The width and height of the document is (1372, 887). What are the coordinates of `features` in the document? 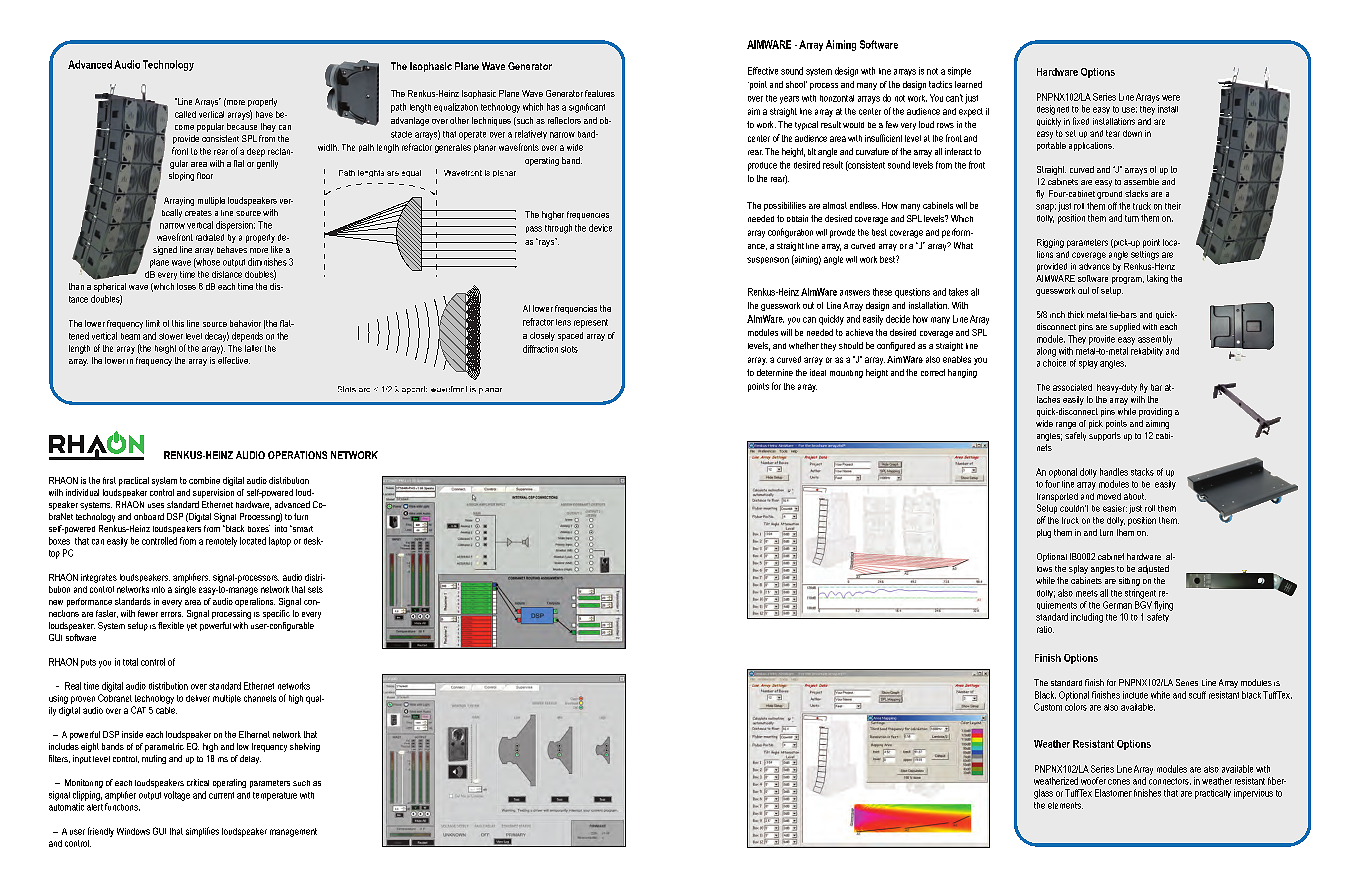 It's located at (600, 93).
